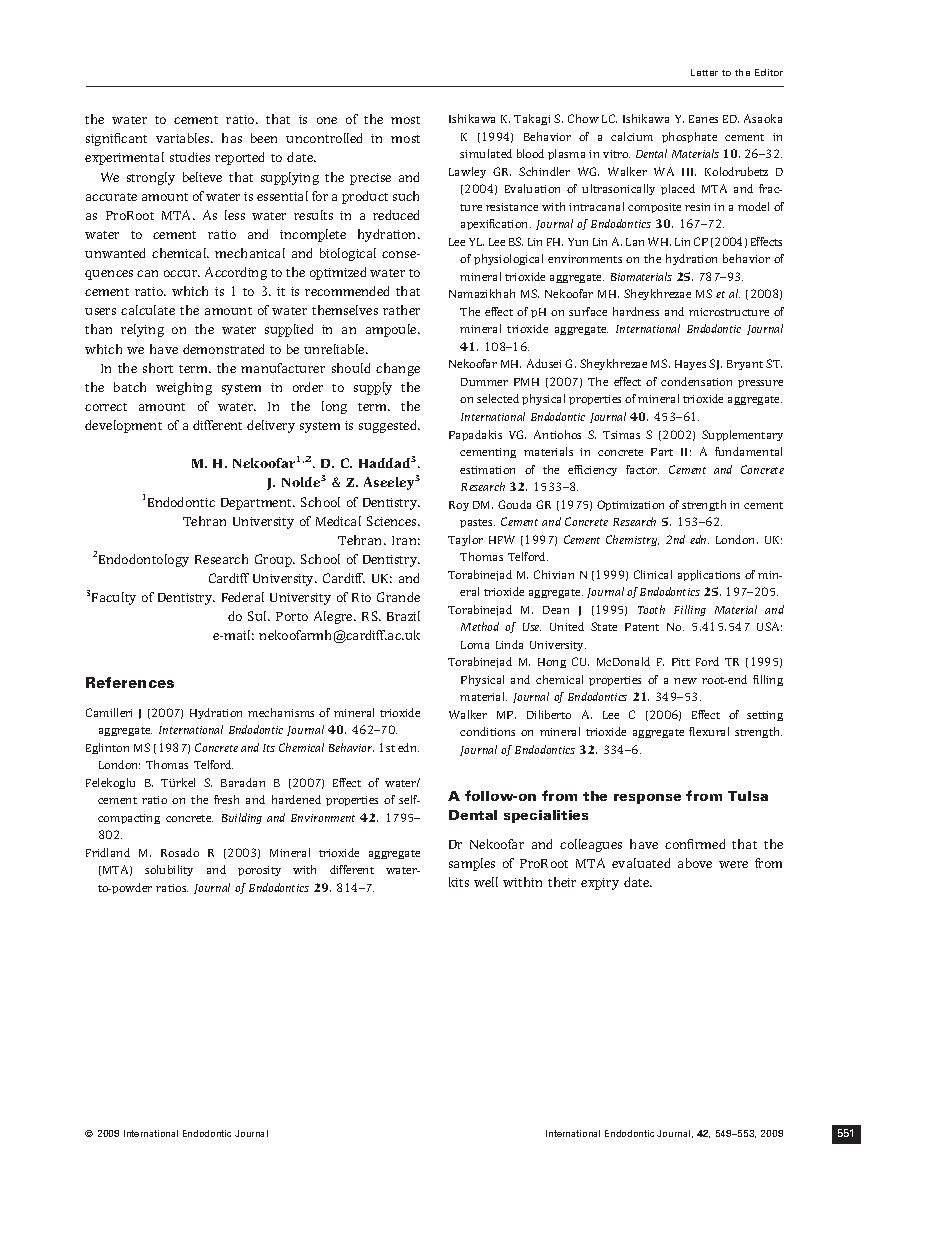 Image resolution: width=952 pixels, height=1251 pixels. What do you see at coordinates (651, 609) in the document?
I see `Tooth` at bounding box center [651, 609].
